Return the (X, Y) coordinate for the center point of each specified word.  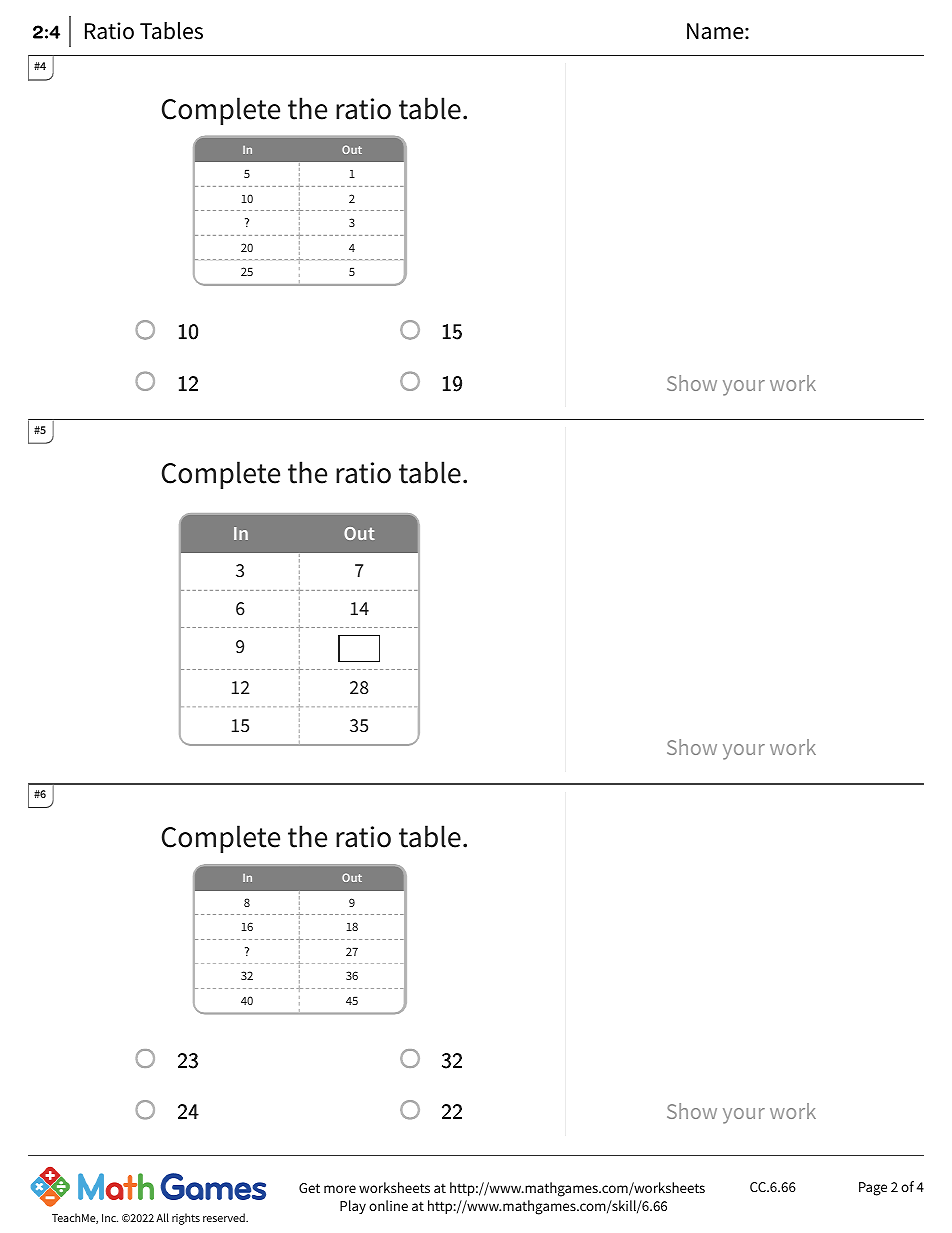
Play (353, 1207)
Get (309, 1188)
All (162, 1217)
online (388, 1205)
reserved (225, 1217)
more (340, 1189)
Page (873, 1189)
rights (186, 1219)
